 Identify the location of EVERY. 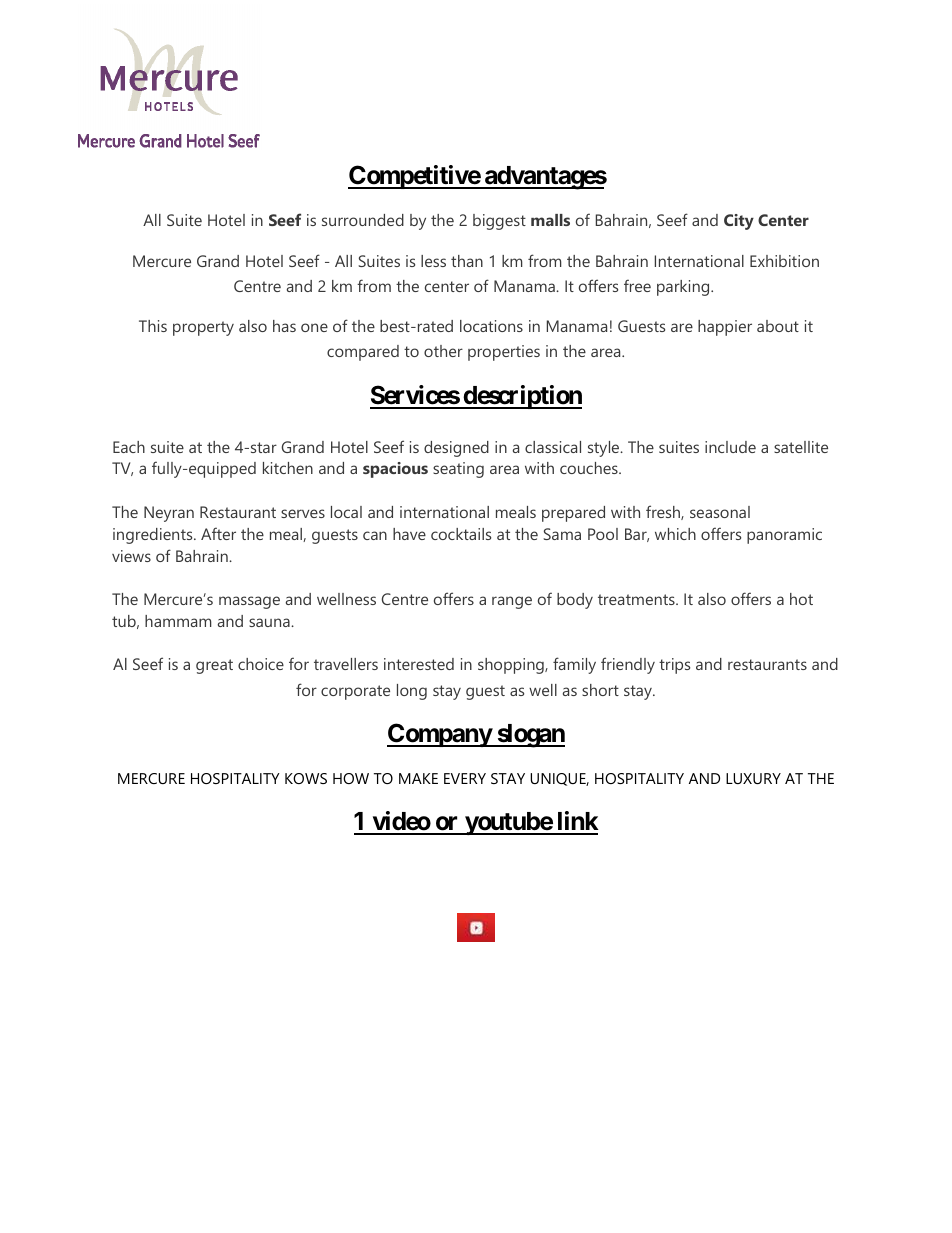
(465, 778).
